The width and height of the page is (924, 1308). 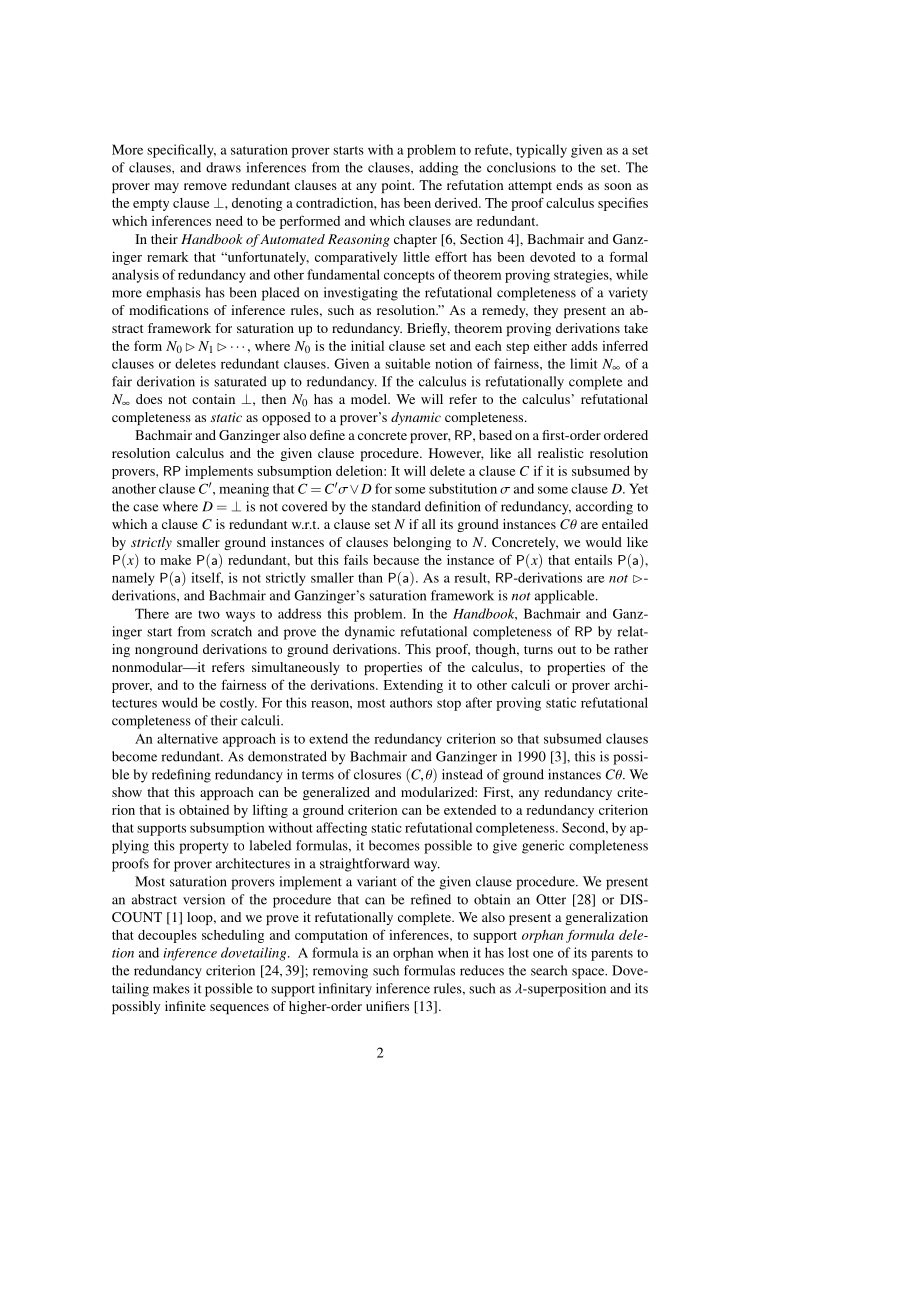 What do you see at coordinates (205, 186) in the page?
I see `remove` at bounding box center [205, 186].
